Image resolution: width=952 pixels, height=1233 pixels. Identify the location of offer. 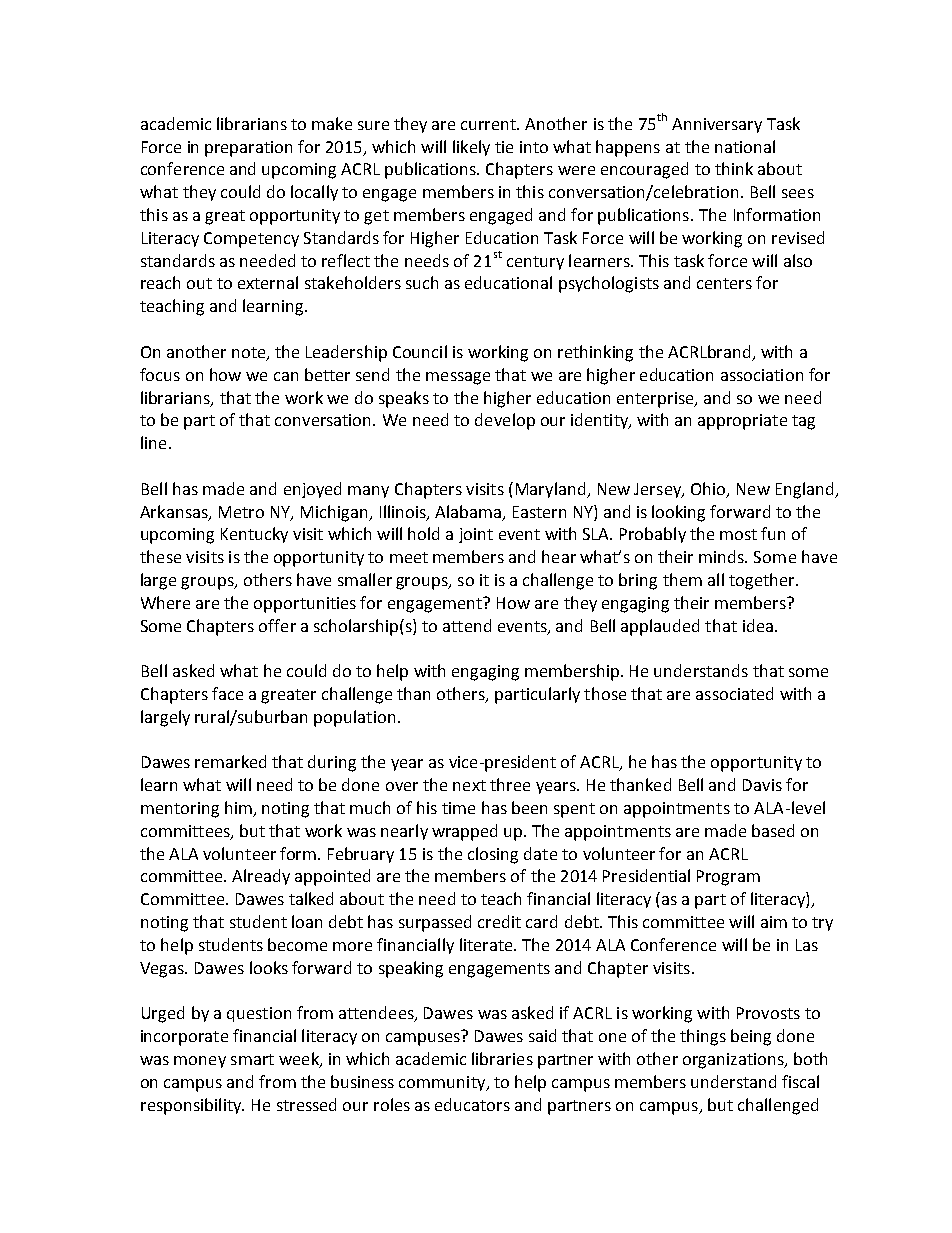
(277, 625).
